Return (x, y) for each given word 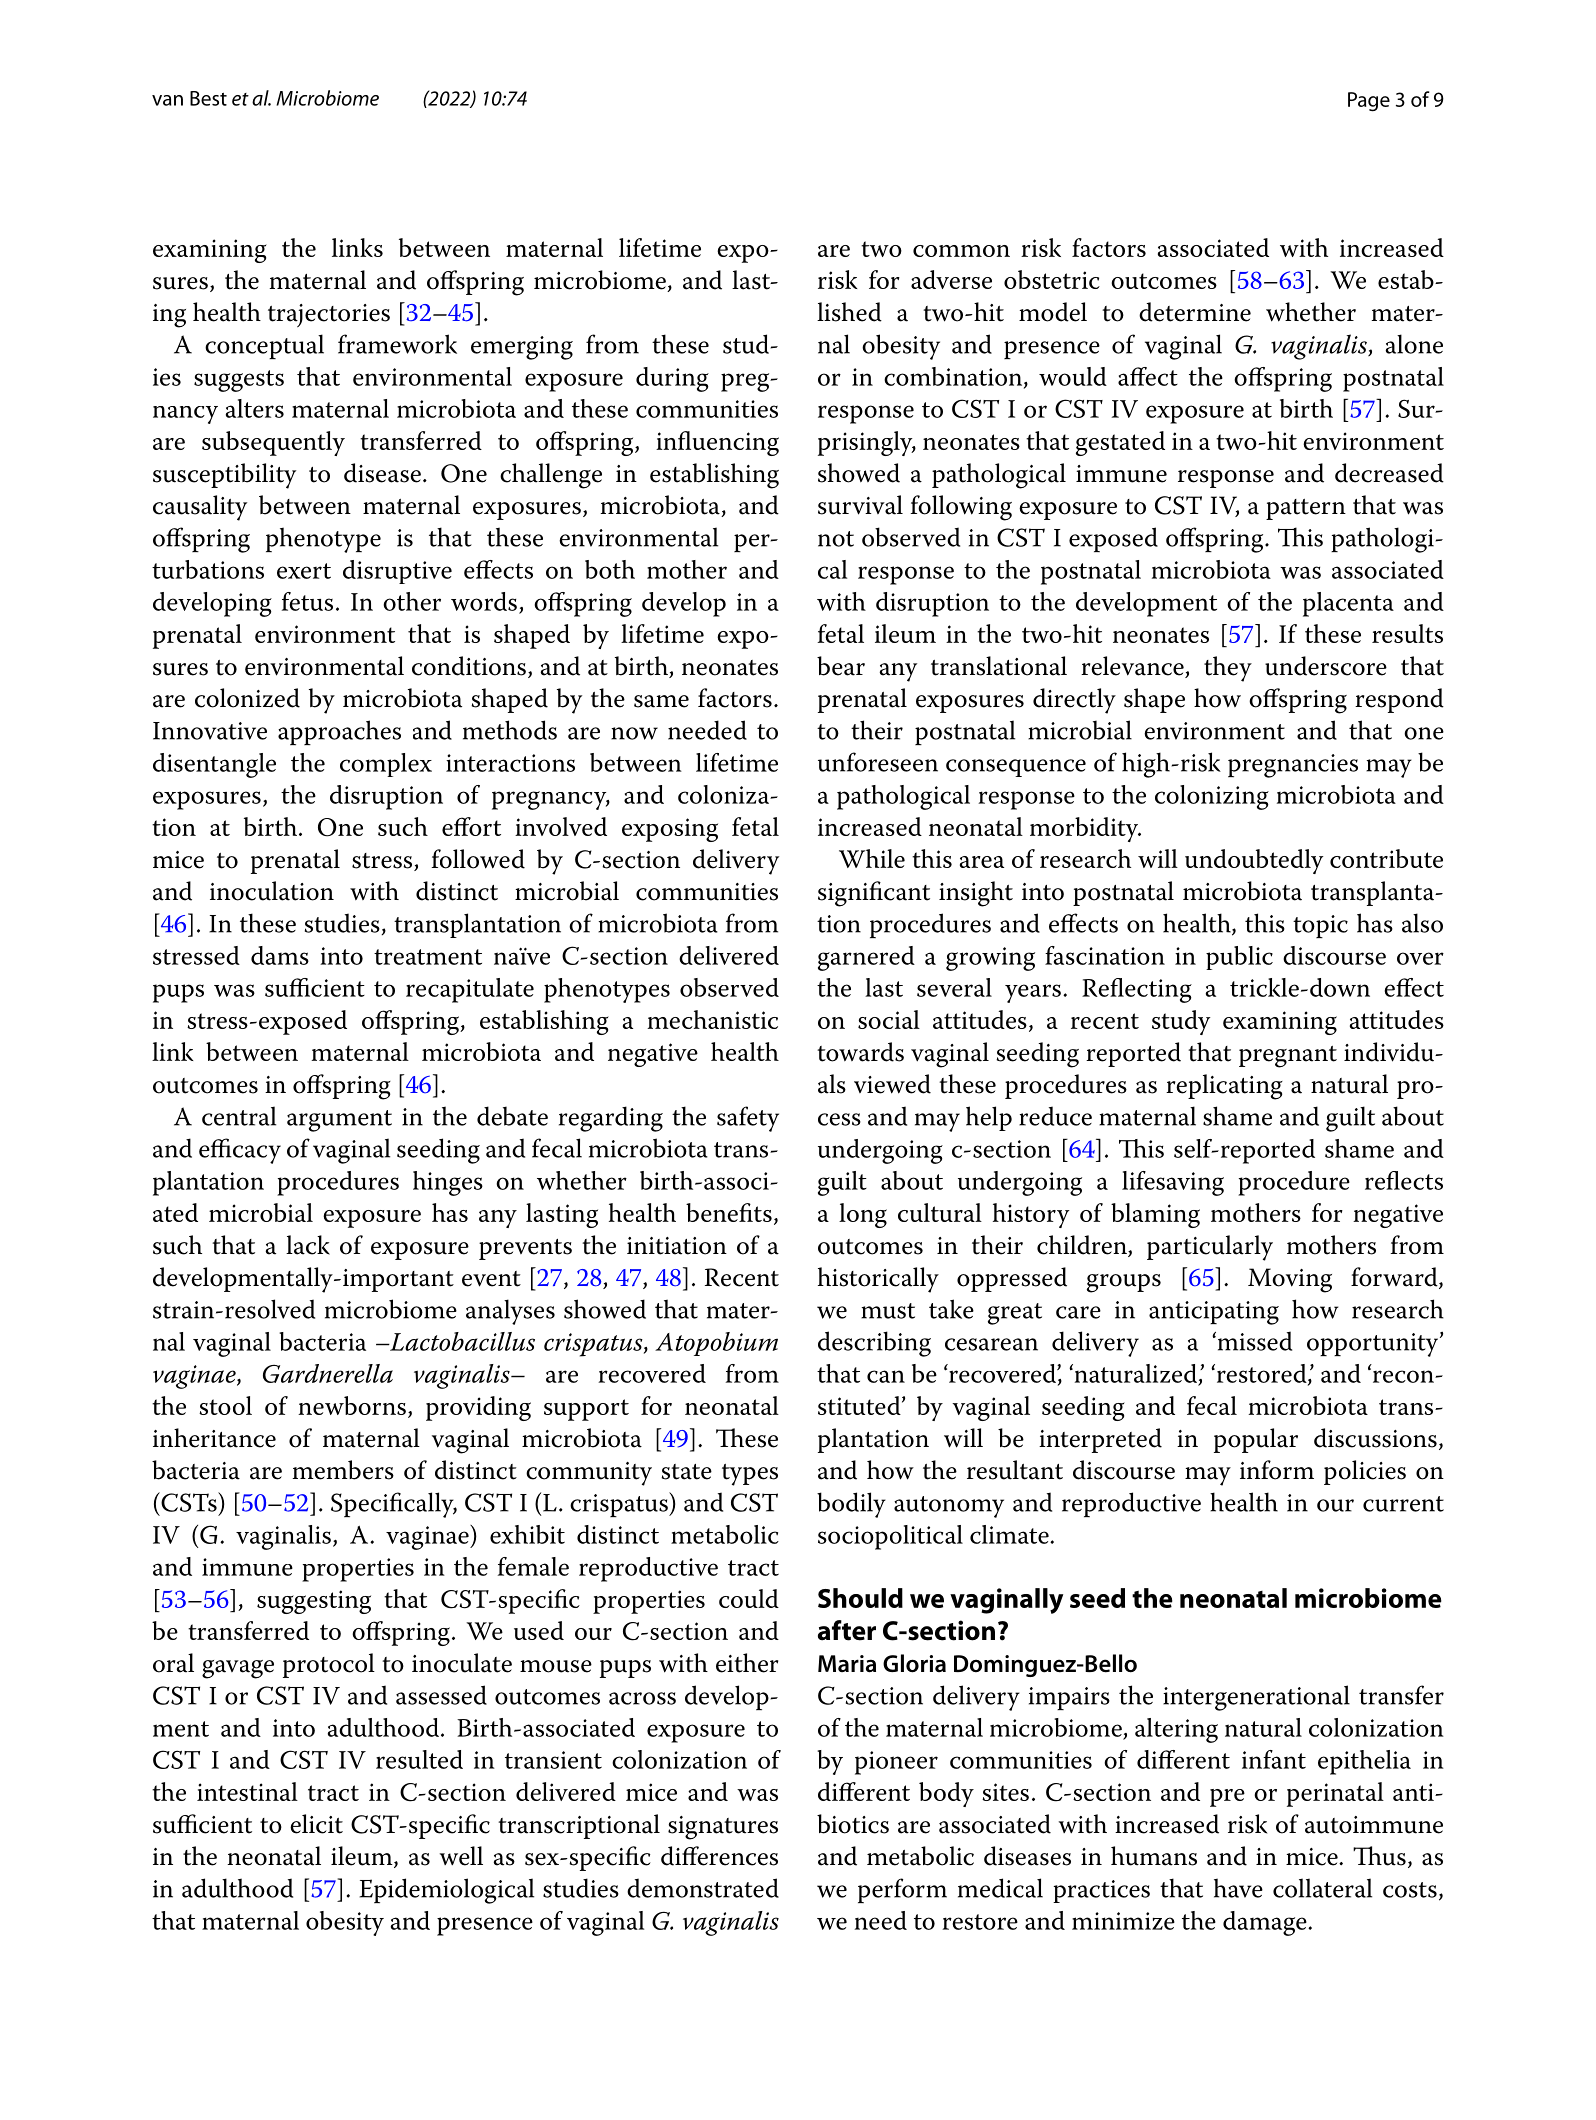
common (961, 251)
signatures (723, 1828)
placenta (1348, 604)
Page (1369, 102)
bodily (851, 1505)
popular (1256, 1440)
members (343, 1470)
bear (841, 666)
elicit (316, 1824)
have (1238, 1888)
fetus (307, 601)
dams (280, 955)
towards (860, 1052)
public (1239, 958)
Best (208, 98)
